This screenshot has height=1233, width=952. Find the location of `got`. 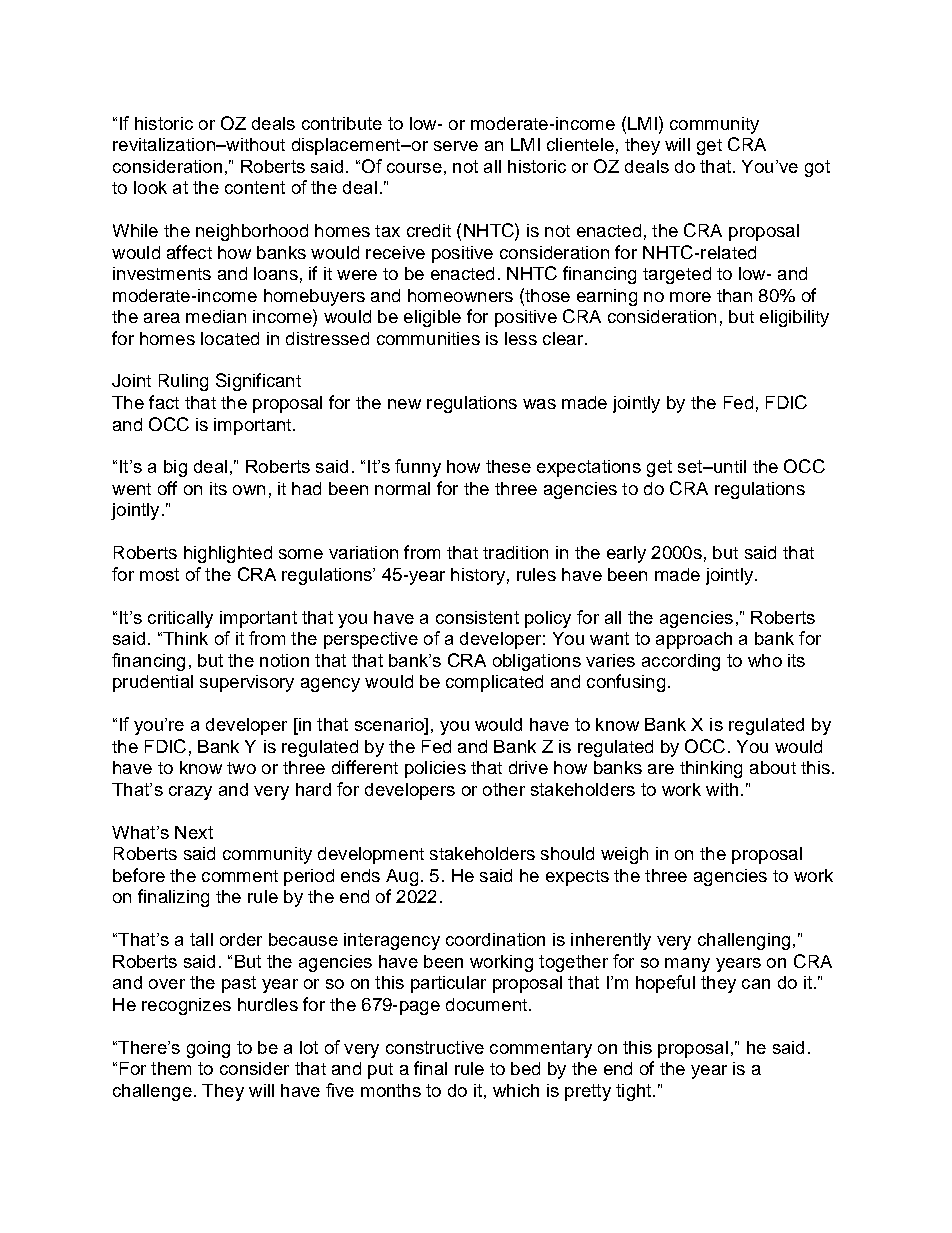

got is located at coordinates (817, 168).
